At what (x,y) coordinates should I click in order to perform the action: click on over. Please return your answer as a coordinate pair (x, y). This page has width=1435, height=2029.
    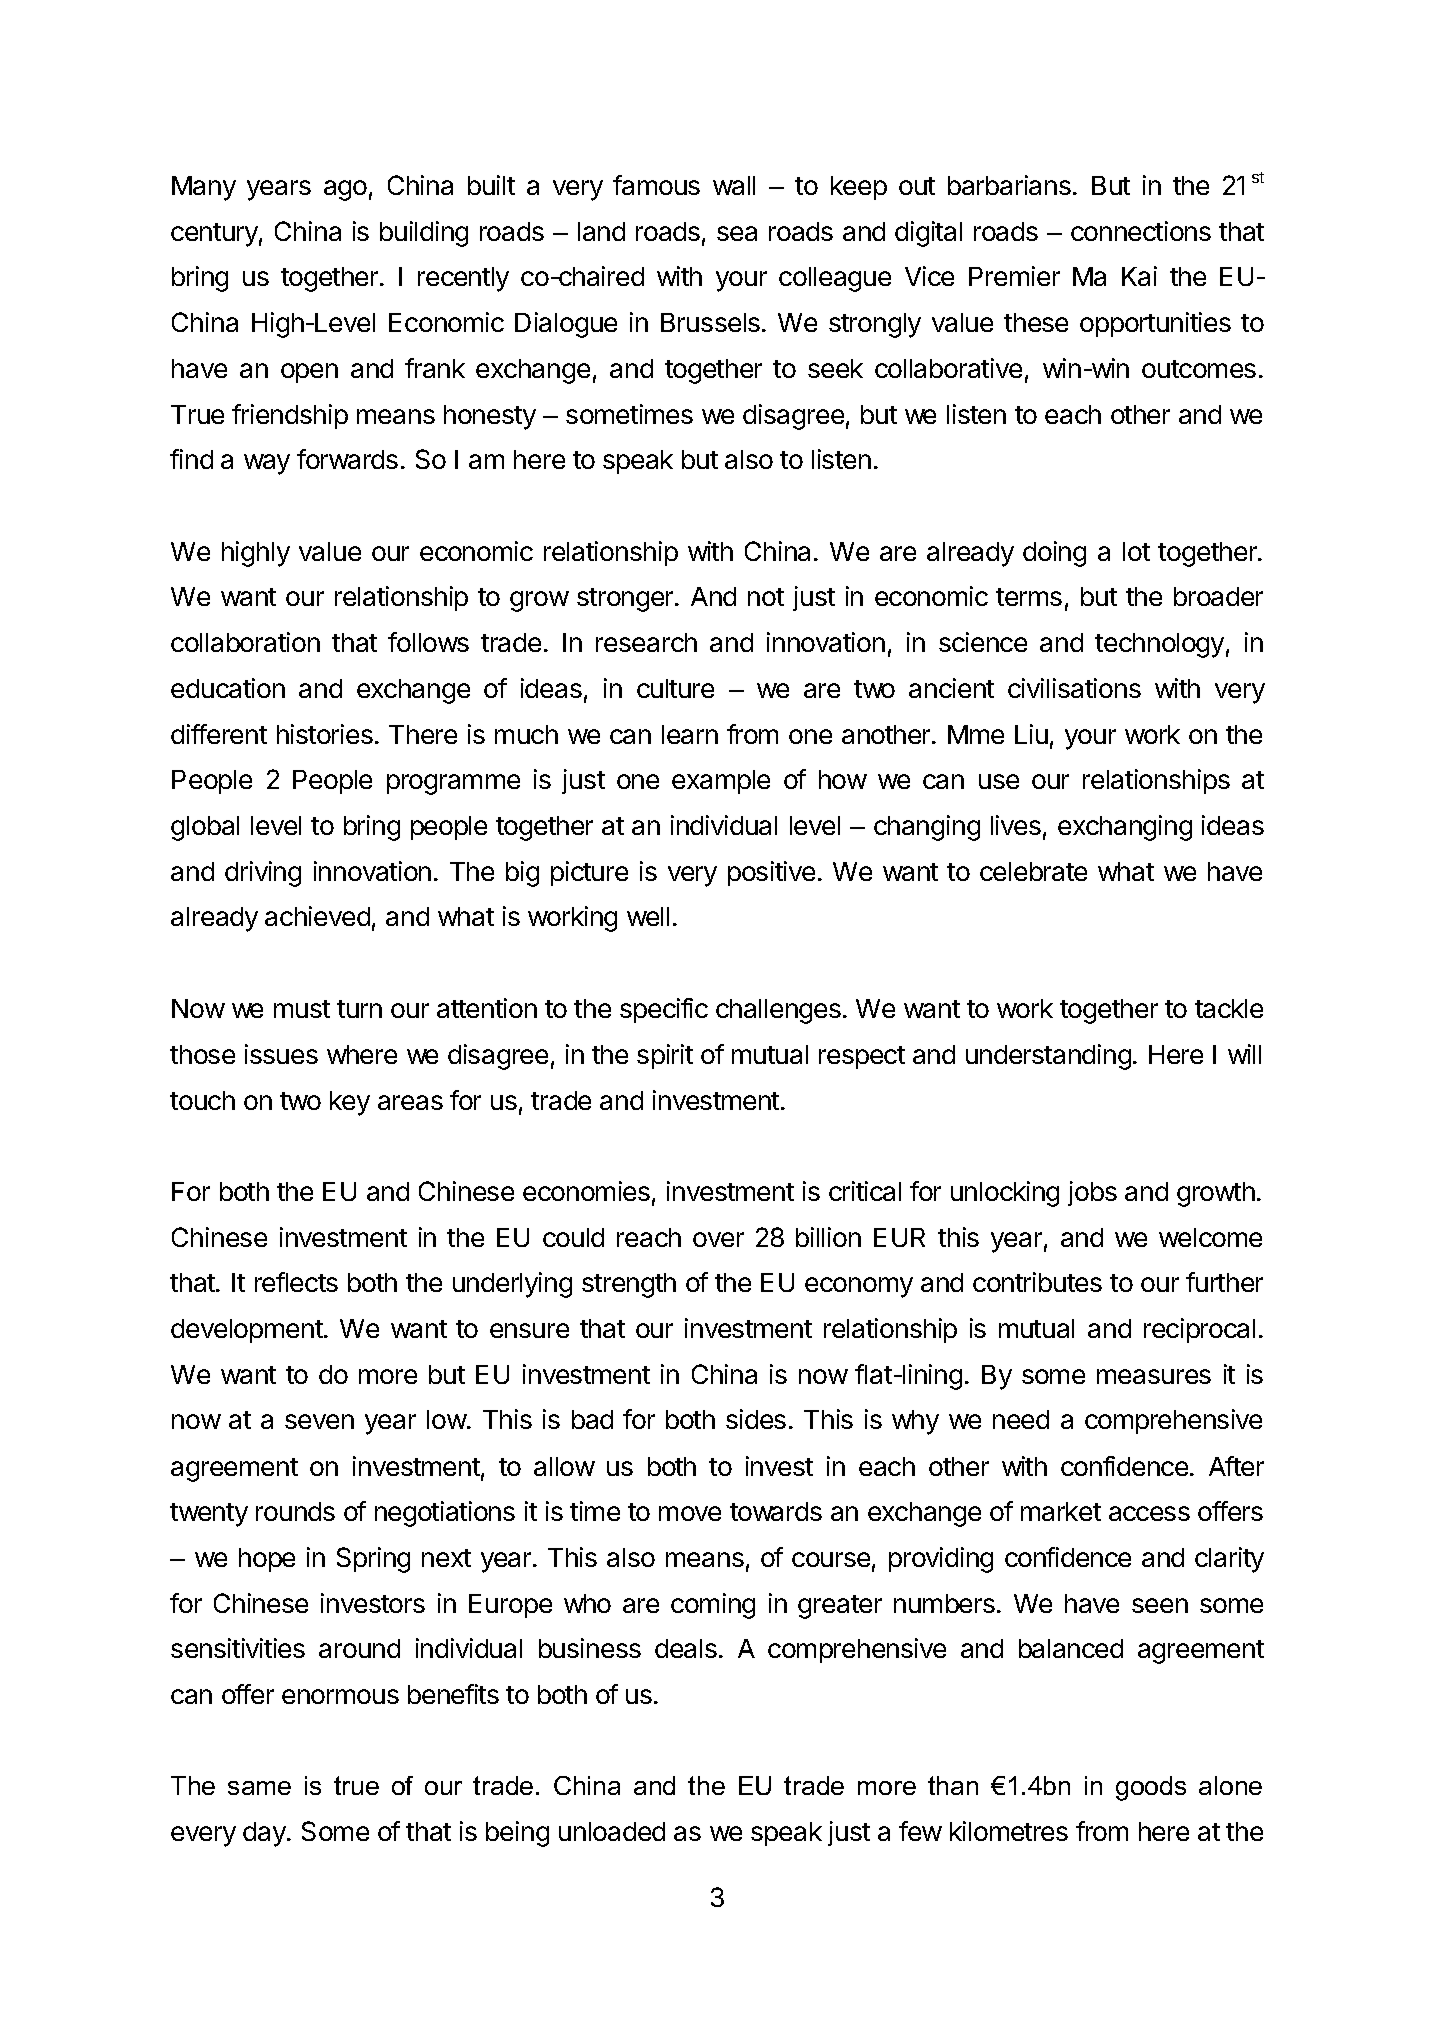
    Looking at the image, I should click on (718, 1239).
